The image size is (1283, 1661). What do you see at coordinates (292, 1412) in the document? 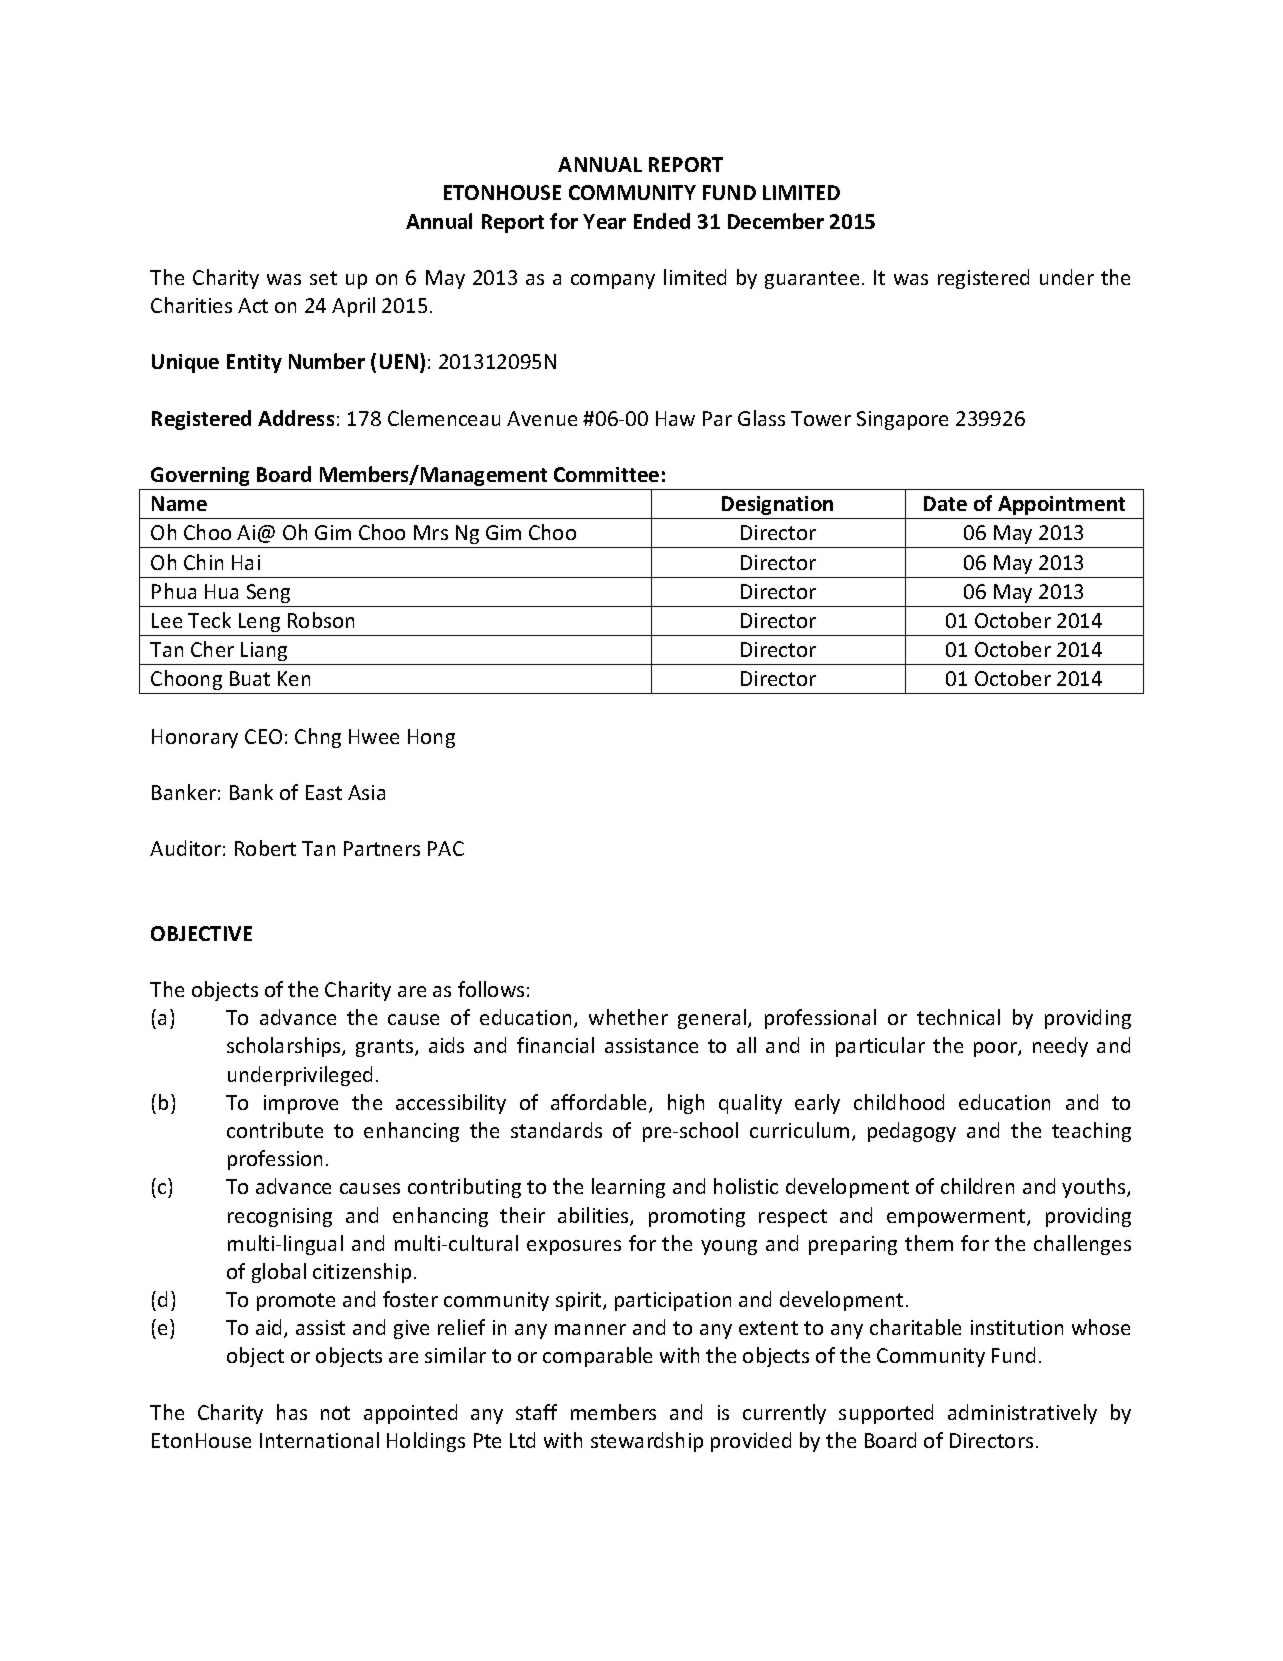
I see `has` at bounding box center [292, 1412].
